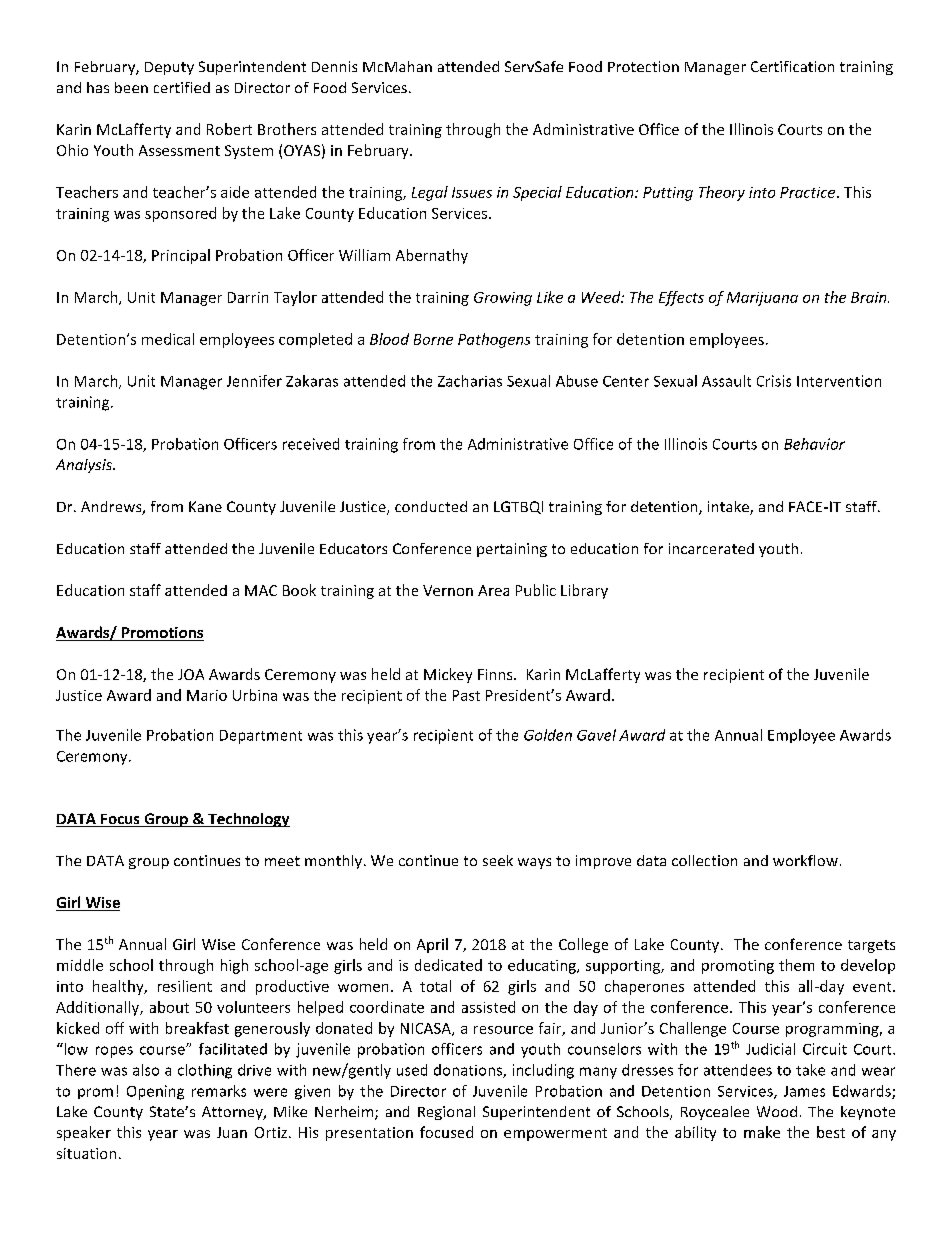 This screenshot has width=952, height=1233. Describe the element at coordinates (248, 820) in the screenshot. I see `Technology` at that location.
